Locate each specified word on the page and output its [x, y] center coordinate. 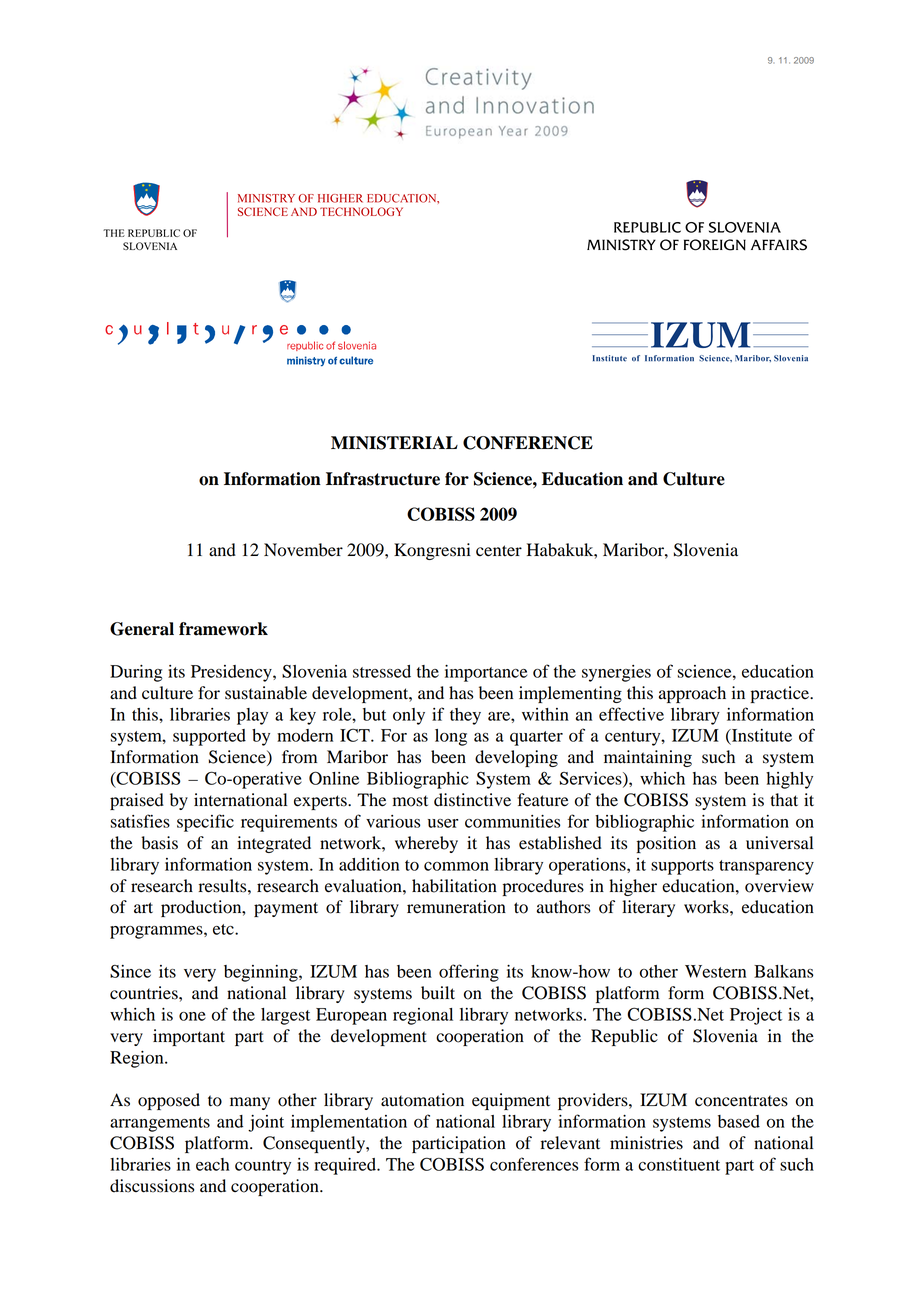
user [443, 823]
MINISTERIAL [394, 443]
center [499, 551]
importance [486, 673]
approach [692, 694]
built [438, 993]
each [213, 1164]
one [192, 1016]
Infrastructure [383, 479]
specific [205, 823]
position [666, 844]
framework [223, 629]
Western [715, 971]
